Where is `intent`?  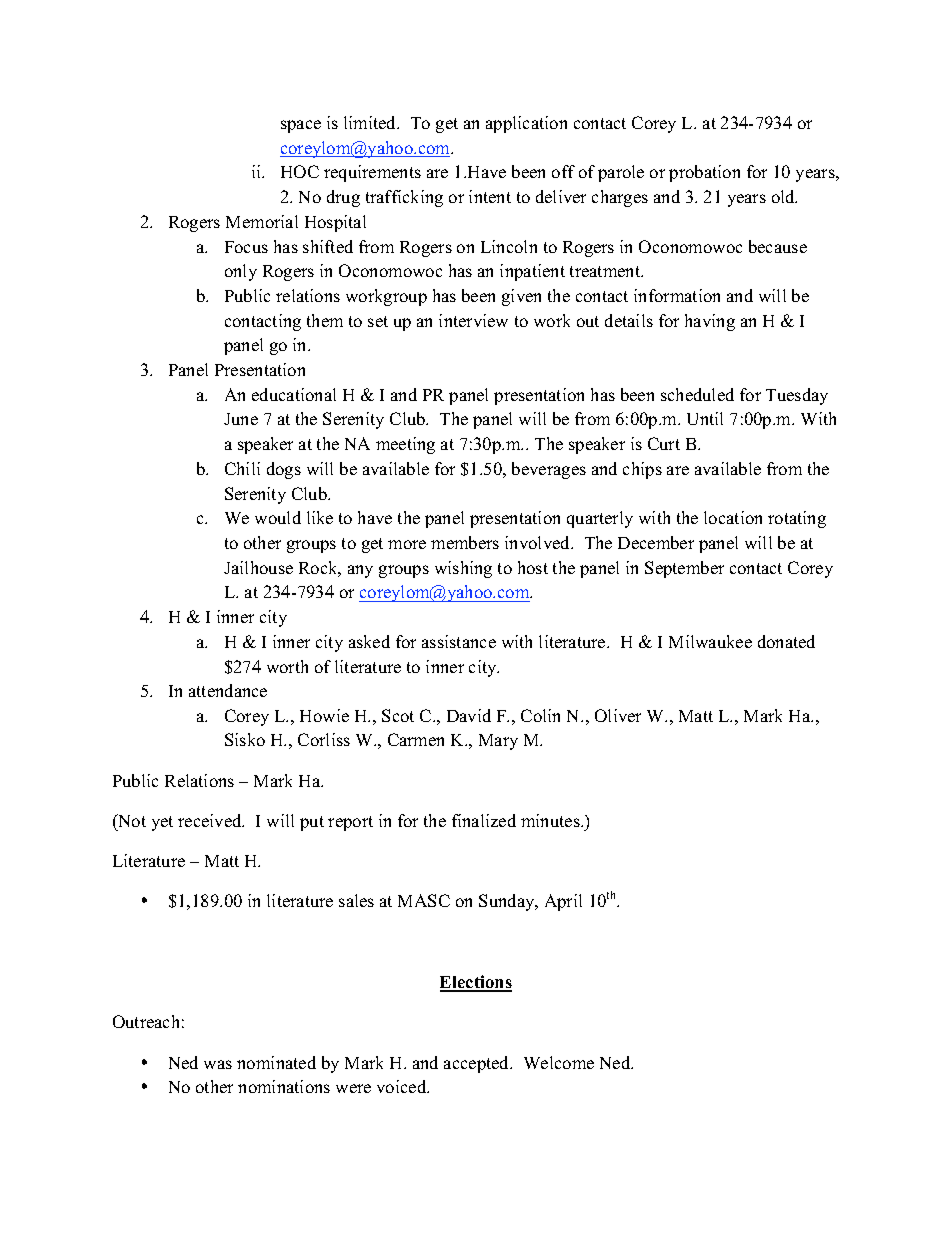 intent is located at coordinates (490, 196).
